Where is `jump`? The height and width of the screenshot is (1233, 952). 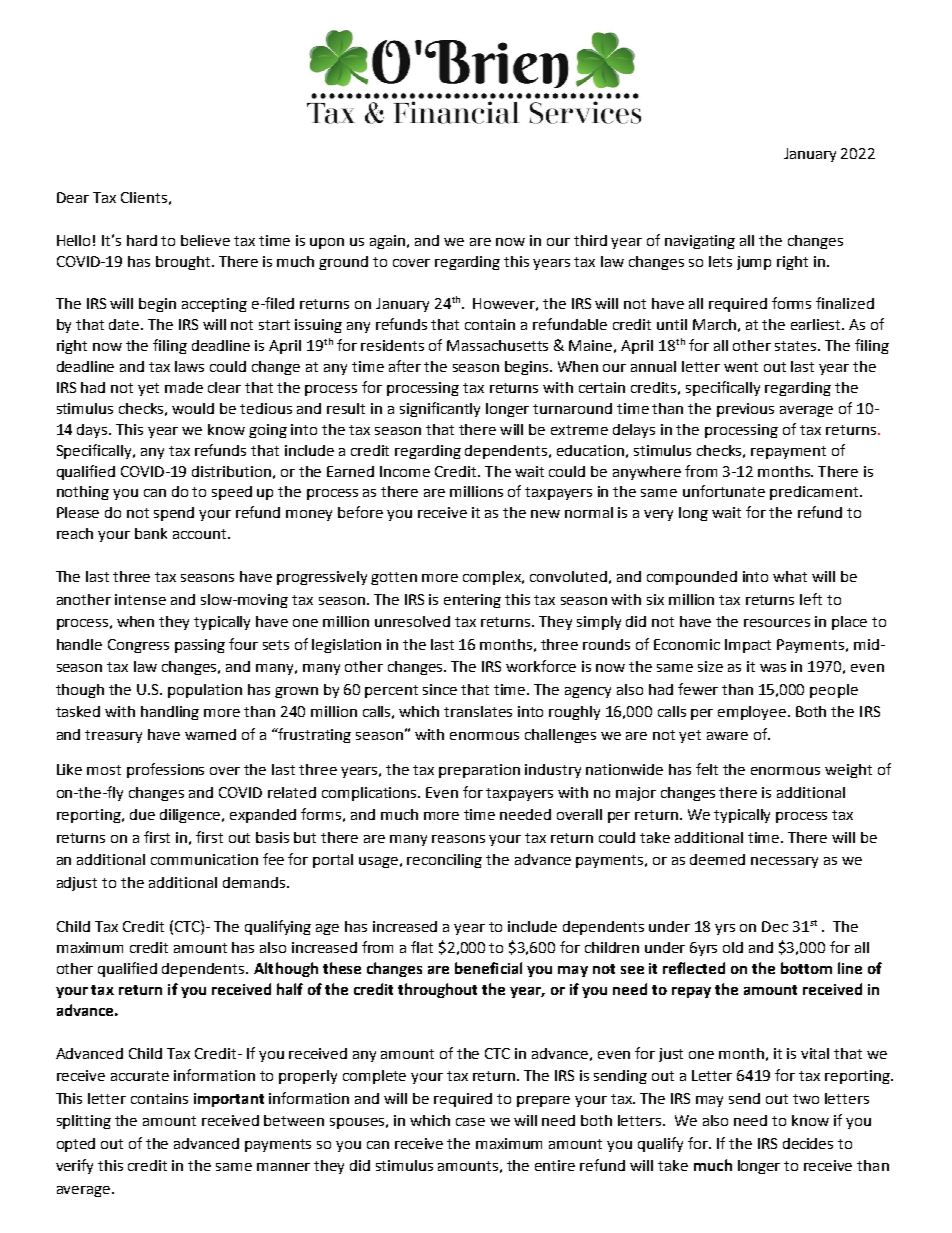 jump is located at coordinates (754, 263).
